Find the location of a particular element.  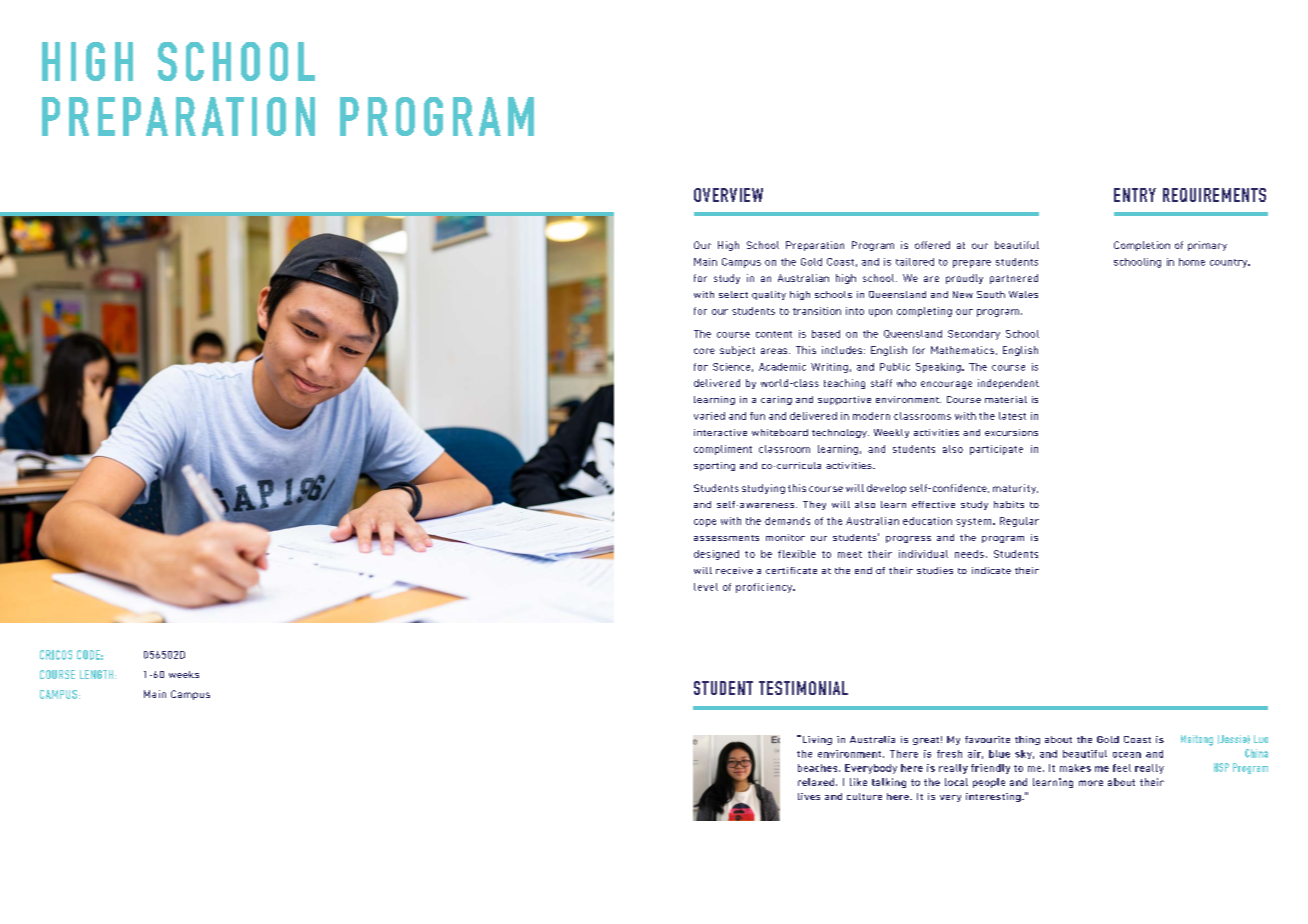

LENGTH is located at coordinates (96, 674).
